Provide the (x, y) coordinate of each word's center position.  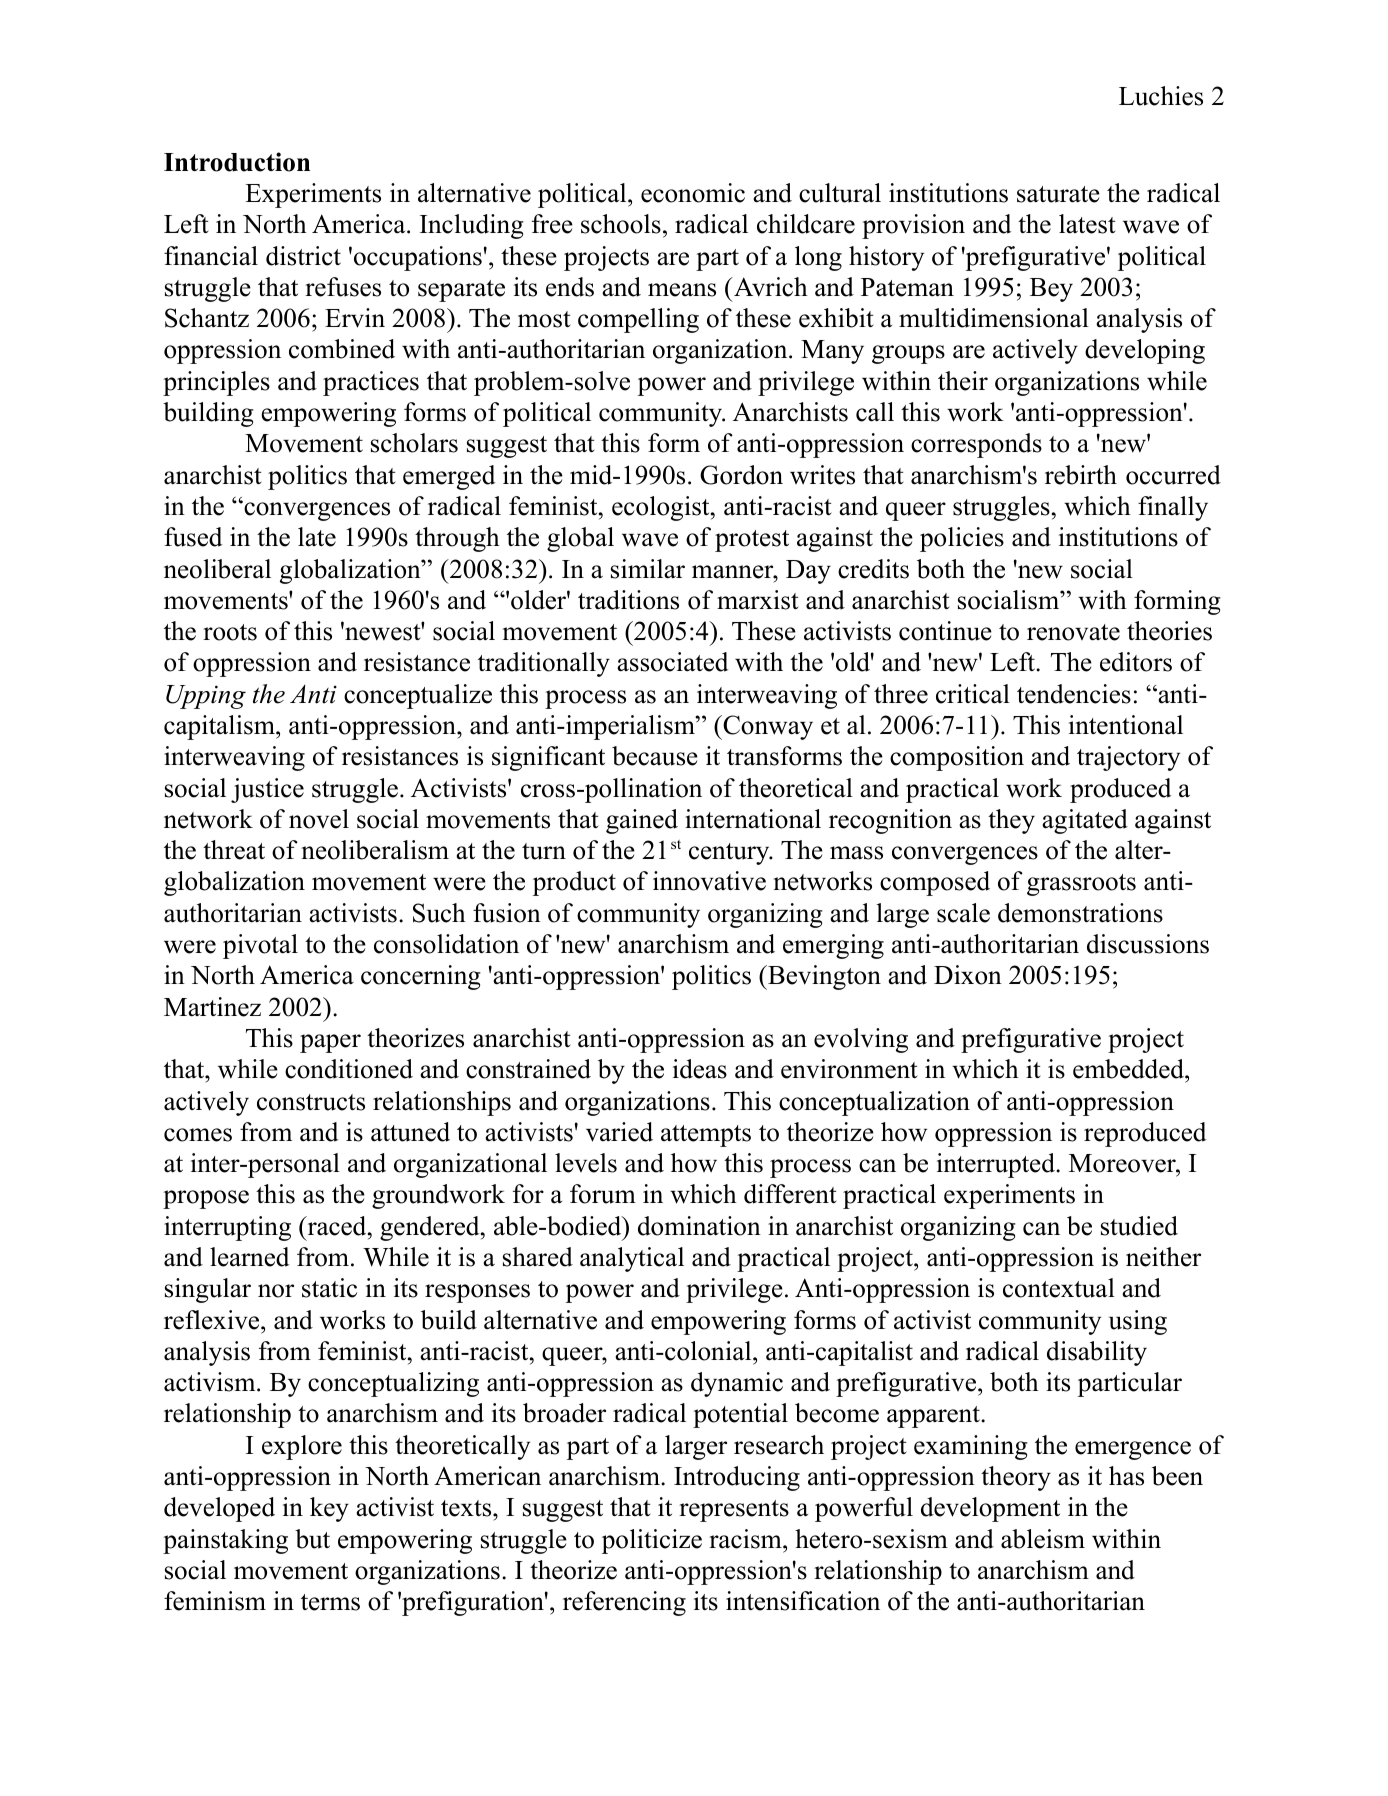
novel (319, 819)
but (312, 1539)
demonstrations (1080, 913)
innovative (709, 881)
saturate (1058, 194)
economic (693, 193)
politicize (652, 1541)
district (303, 256)
